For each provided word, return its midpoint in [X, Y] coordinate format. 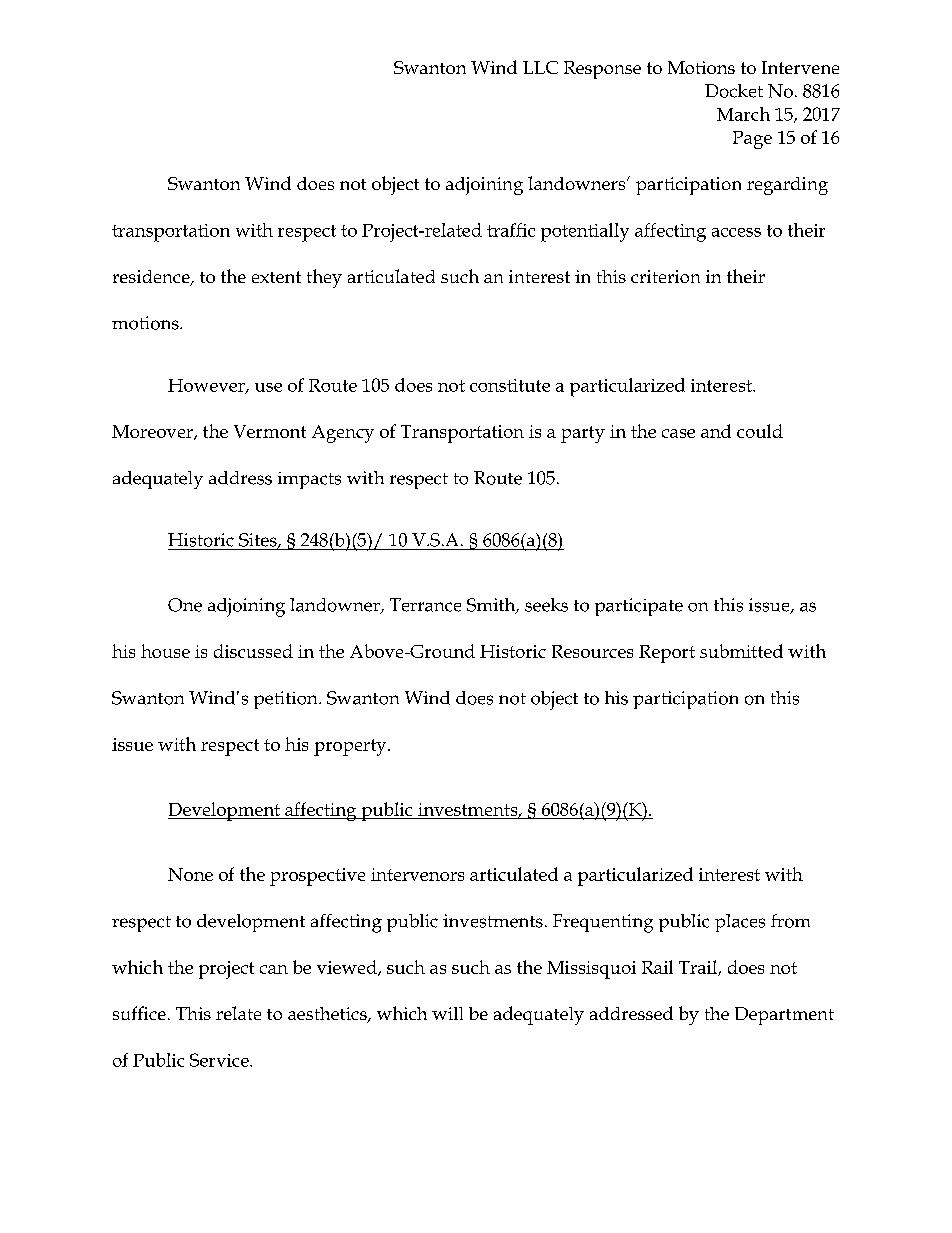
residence [152, 278]
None [190, 874]
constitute [510, 385]
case [678, 433]
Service [220, 1060]
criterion [665, 276]
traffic [511, 230]
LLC [540, 67]
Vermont [270, 431]
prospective [317, 877]
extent [276, 277]
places [740, 923]
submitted [741, 651]
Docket [734, 91]
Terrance [425, 605]
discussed [253, 651]
